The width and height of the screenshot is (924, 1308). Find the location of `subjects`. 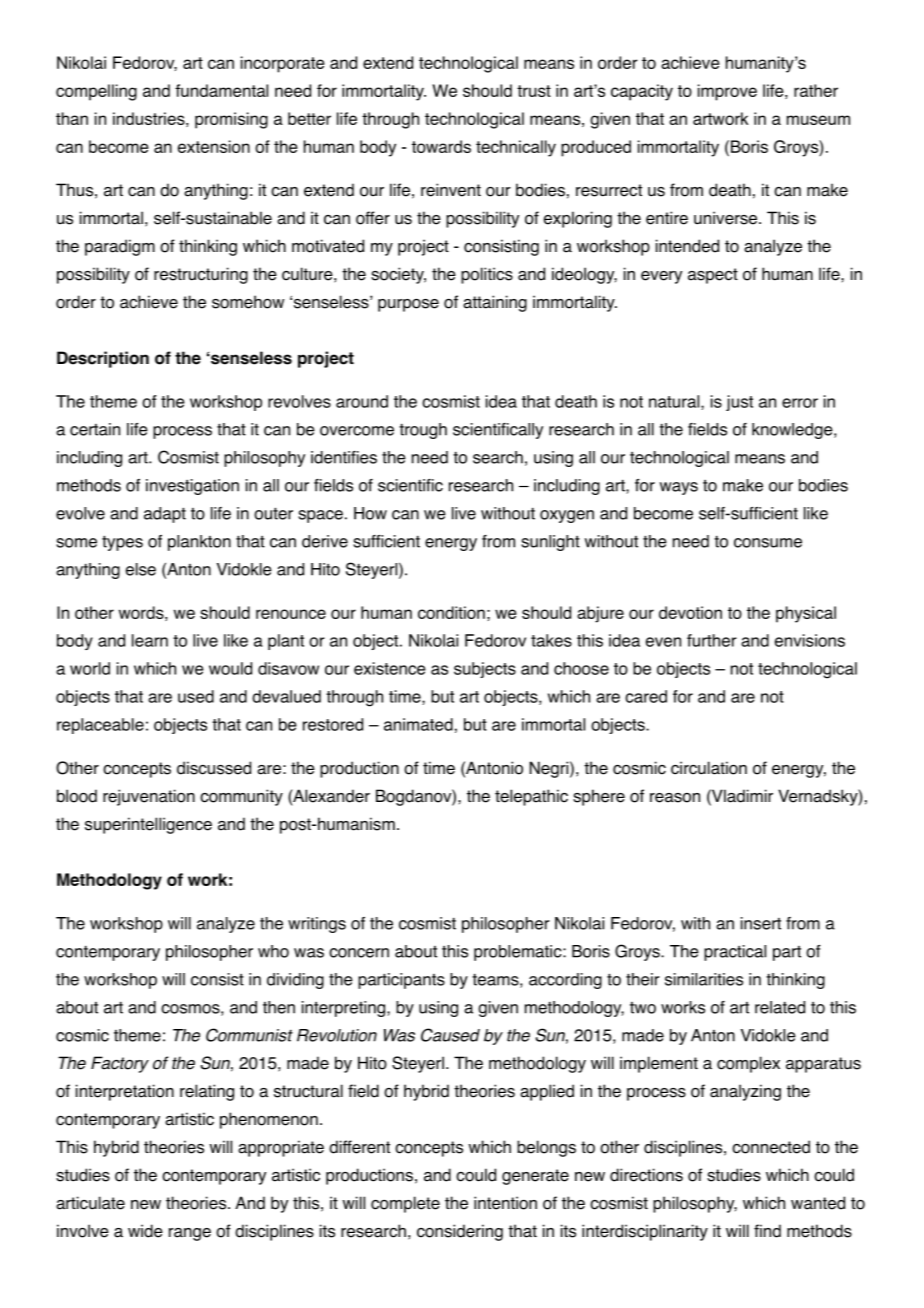

subjects is located at coordinates (485, 670).
